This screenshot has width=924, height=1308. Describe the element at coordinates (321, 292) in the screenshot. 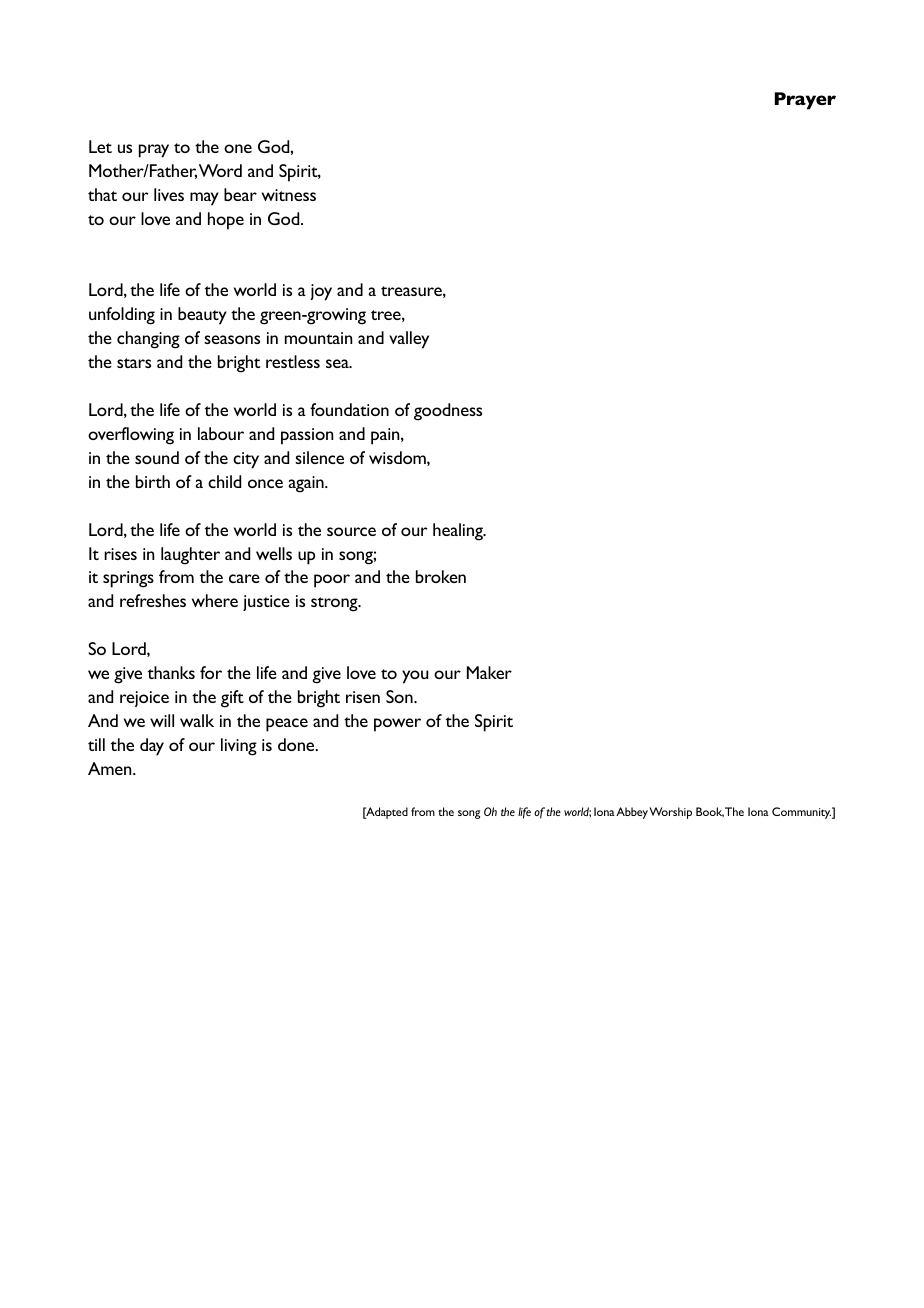

I see `joy` at that location.
